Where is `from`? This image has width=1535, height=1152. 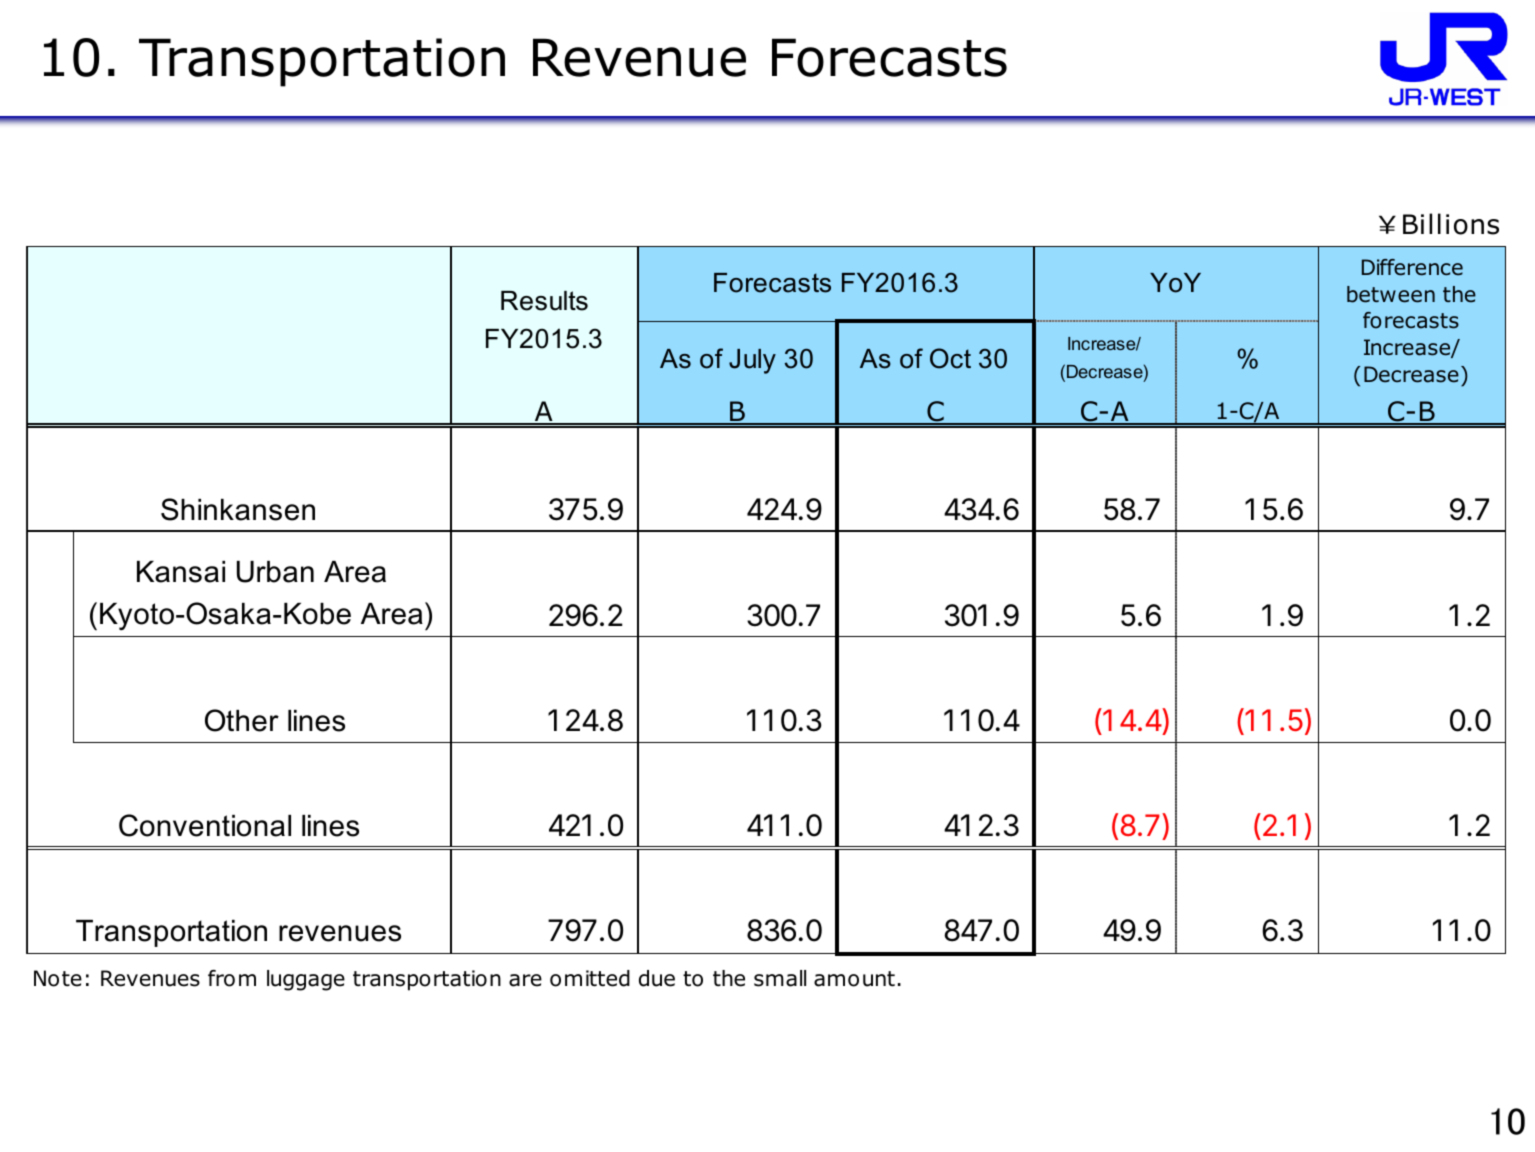 from is located at coordinates (232, 978).
